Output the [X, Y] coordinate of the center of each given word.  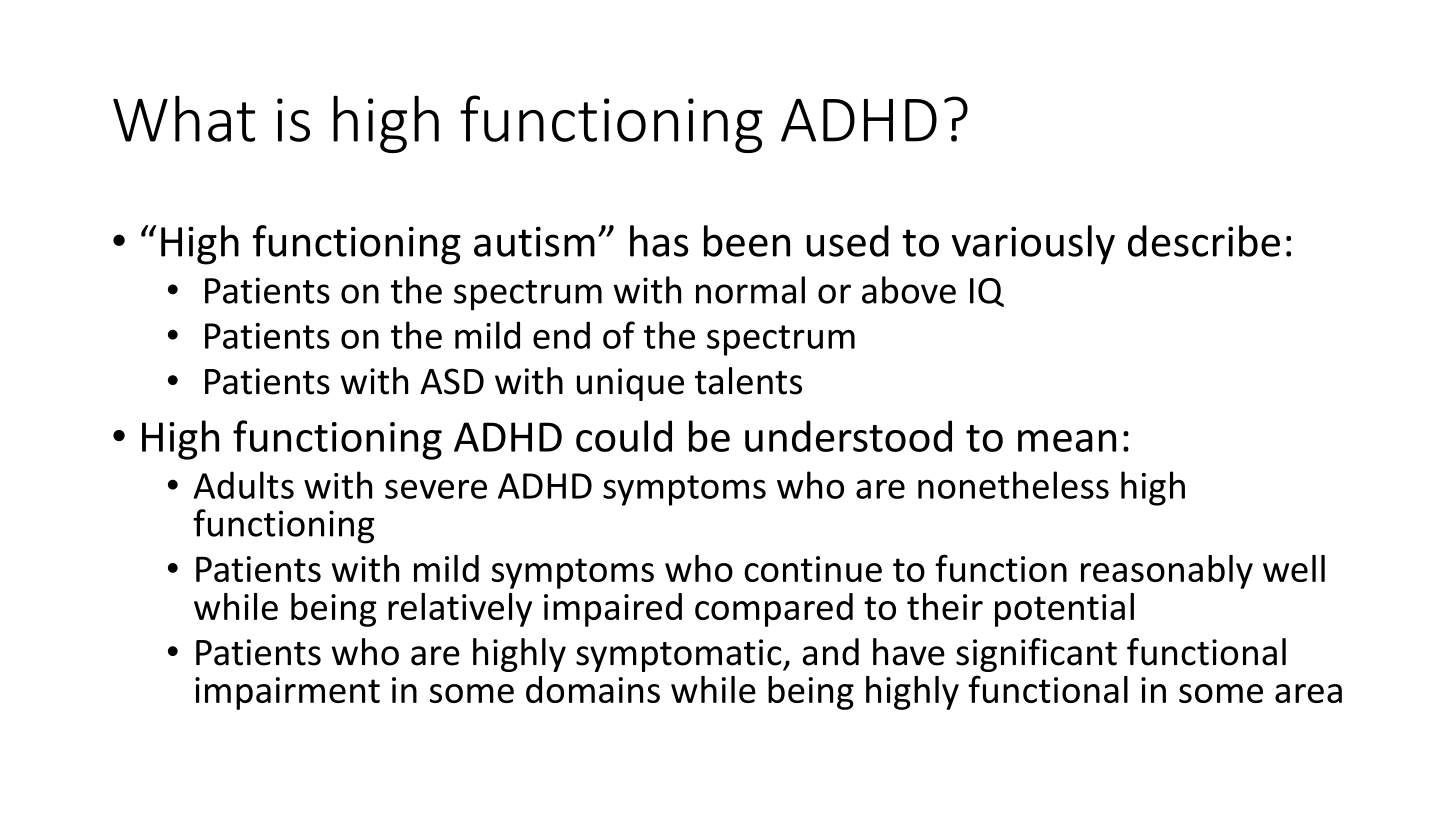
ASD [452, 381]
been [747, 241]
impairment [287, 693]
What [184, 118]
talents [748, 381]
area [1308, 693]
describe [1204, 241]
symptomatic [680, 655]
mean [1067, 441]
